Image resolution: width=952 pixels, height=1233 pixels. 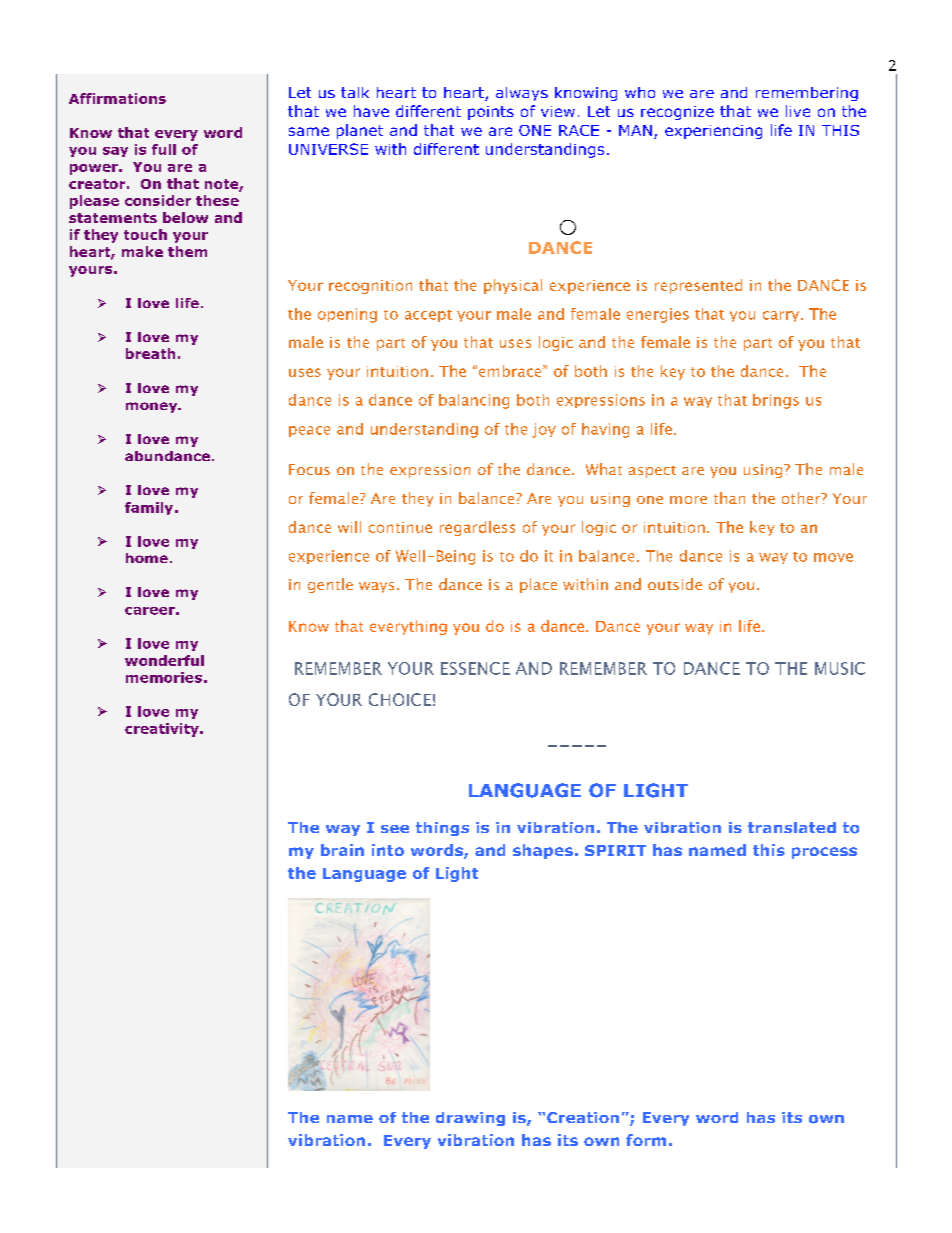 What do you see at coordinates (164, 149) in the screenshot?
I see `full` at bounding box center [164, 149].
